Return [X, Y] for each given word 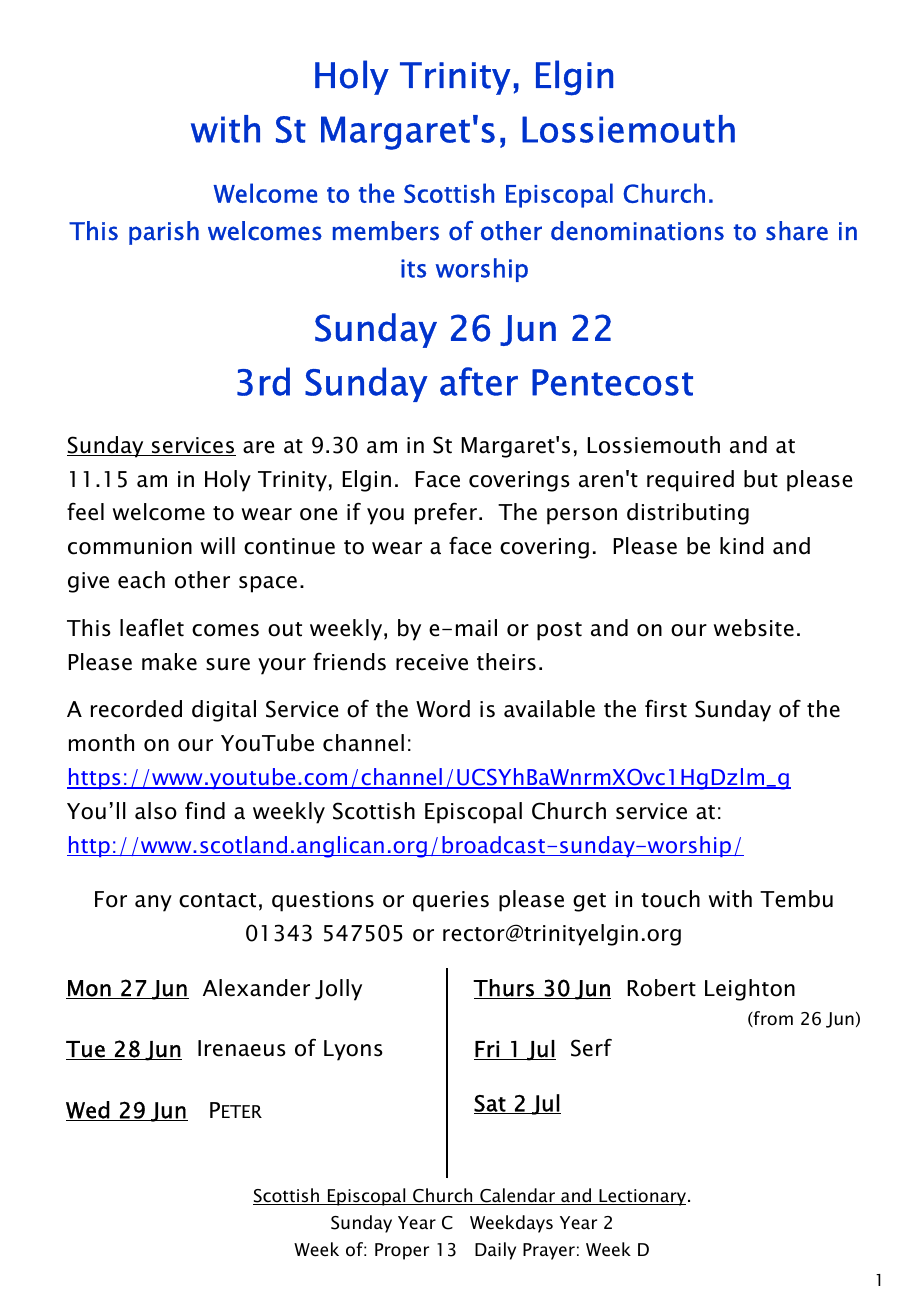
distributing [688, 514]
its [413, 268]
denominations [637, 231]
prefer [446, 513]
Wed [88, 1111]
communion [130, 546]
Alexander [256, 988]
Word [443, 709]
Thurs [504, 989]
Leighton [750, 990]
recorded [136, 709]
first [666, 708]
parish [164, 233]
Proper [402, 1251]
